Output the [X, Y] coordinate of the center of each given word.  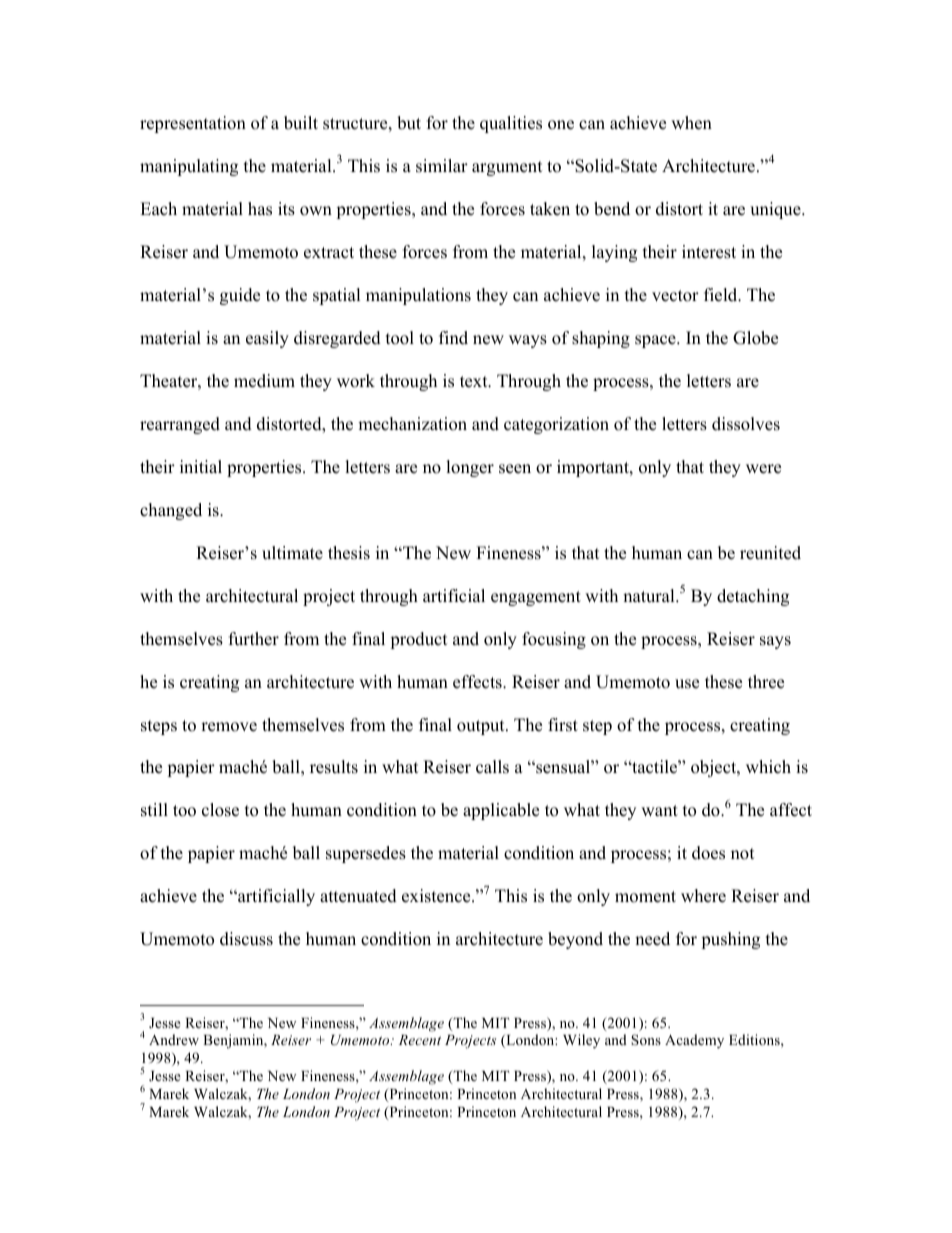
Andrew [174, 1039]
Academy [694, 1041]
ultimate [292, 553]
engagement [536, 598]
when [691, 123]
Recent [420, 1040]
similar [442, 166]
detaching [753, 597]
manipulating [189, 167]
